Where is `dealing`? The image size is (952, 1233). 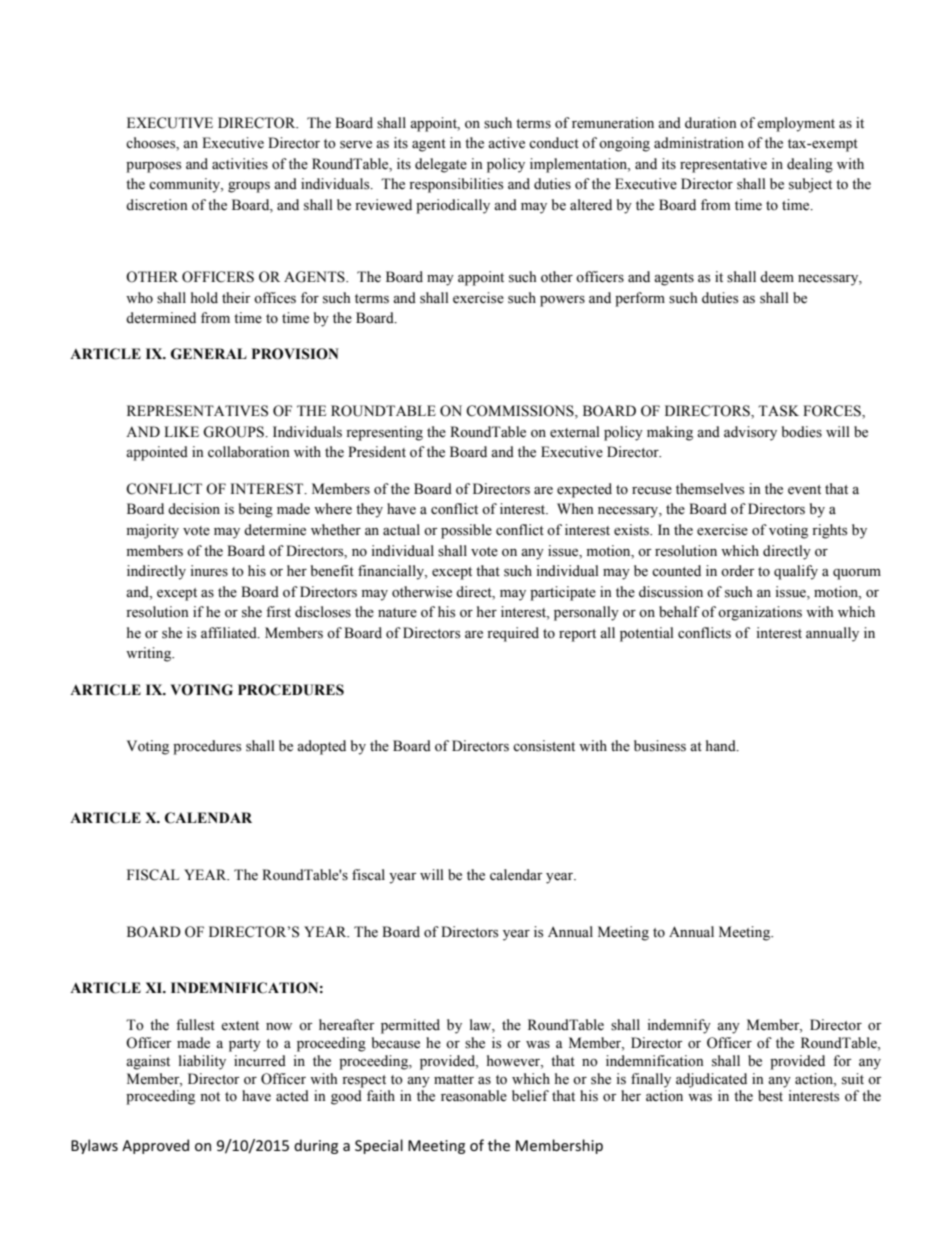 dealing is located at coordinates (810, 165).
